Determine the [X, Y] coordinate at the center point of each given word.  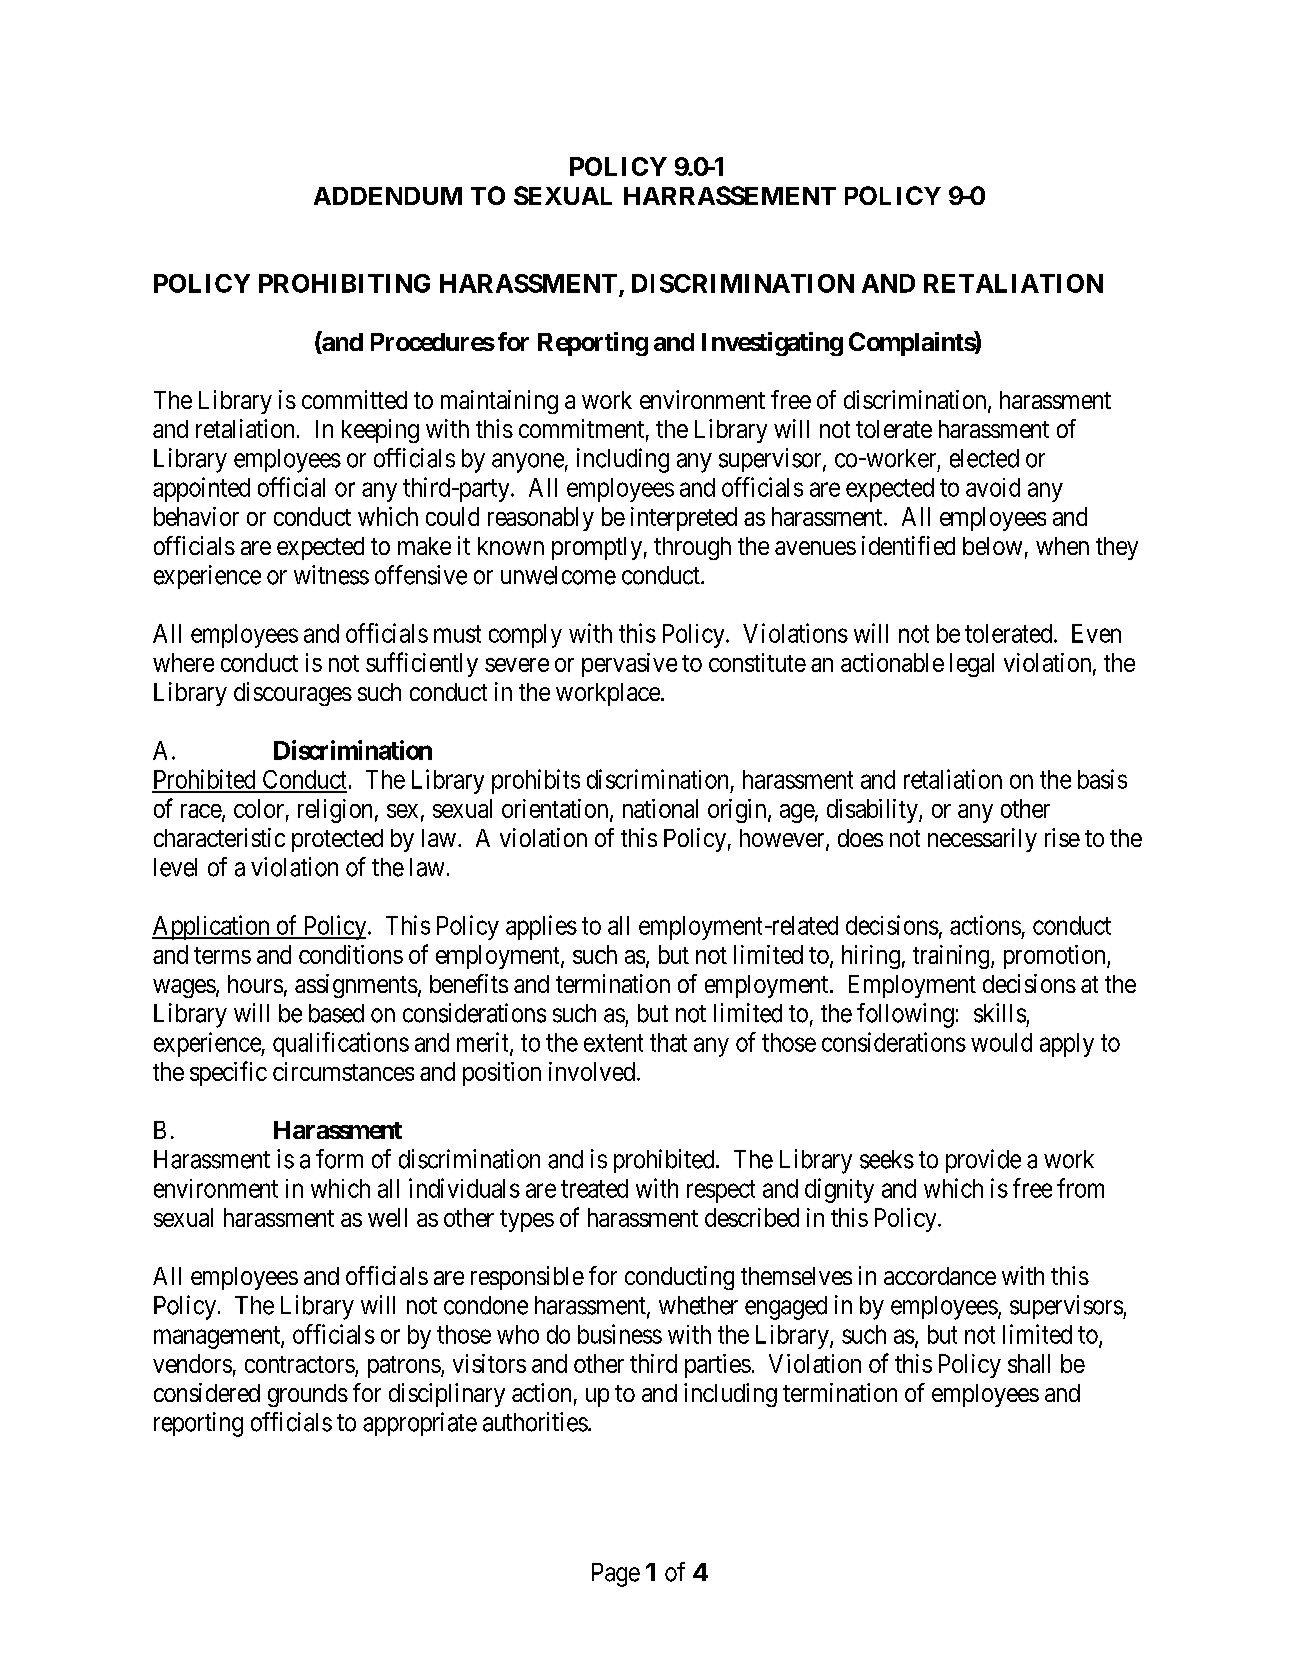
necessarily [982, 840]
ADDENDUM [388, 196]
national [660, 808]
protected [337, 840]
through [692, 548]
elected [984, 458]
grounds [308, 1395]
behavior [196, 516]
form [339, 1159]
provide [983, 1161]
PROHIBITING [344, 283]
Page [616, 1575]
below [992, 546]
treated [594, 1188]
